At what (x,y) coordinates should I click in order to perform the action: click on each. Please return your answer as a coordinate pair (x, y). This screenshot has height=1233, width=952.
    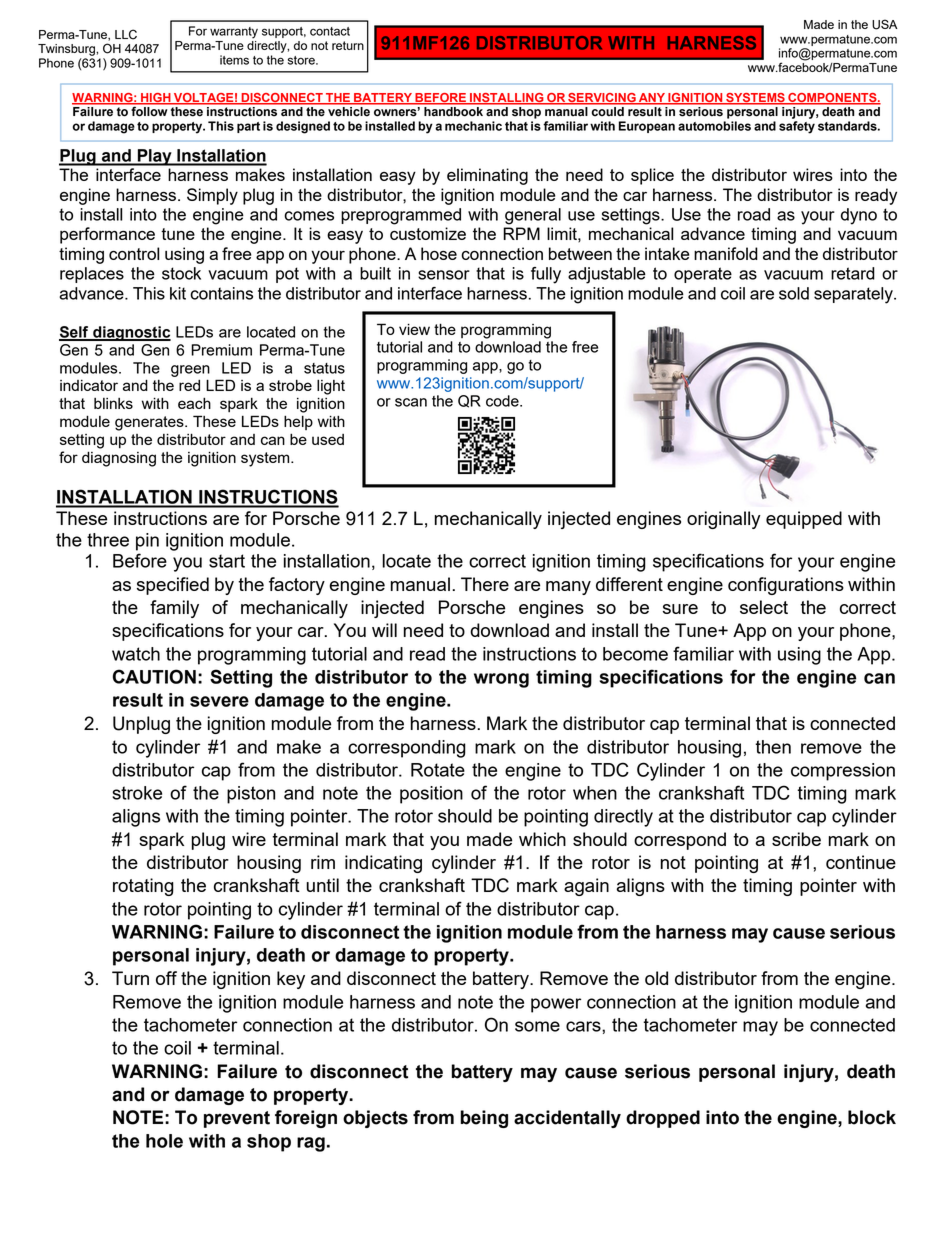
    Looking at the image, I should click on (194, 403).
